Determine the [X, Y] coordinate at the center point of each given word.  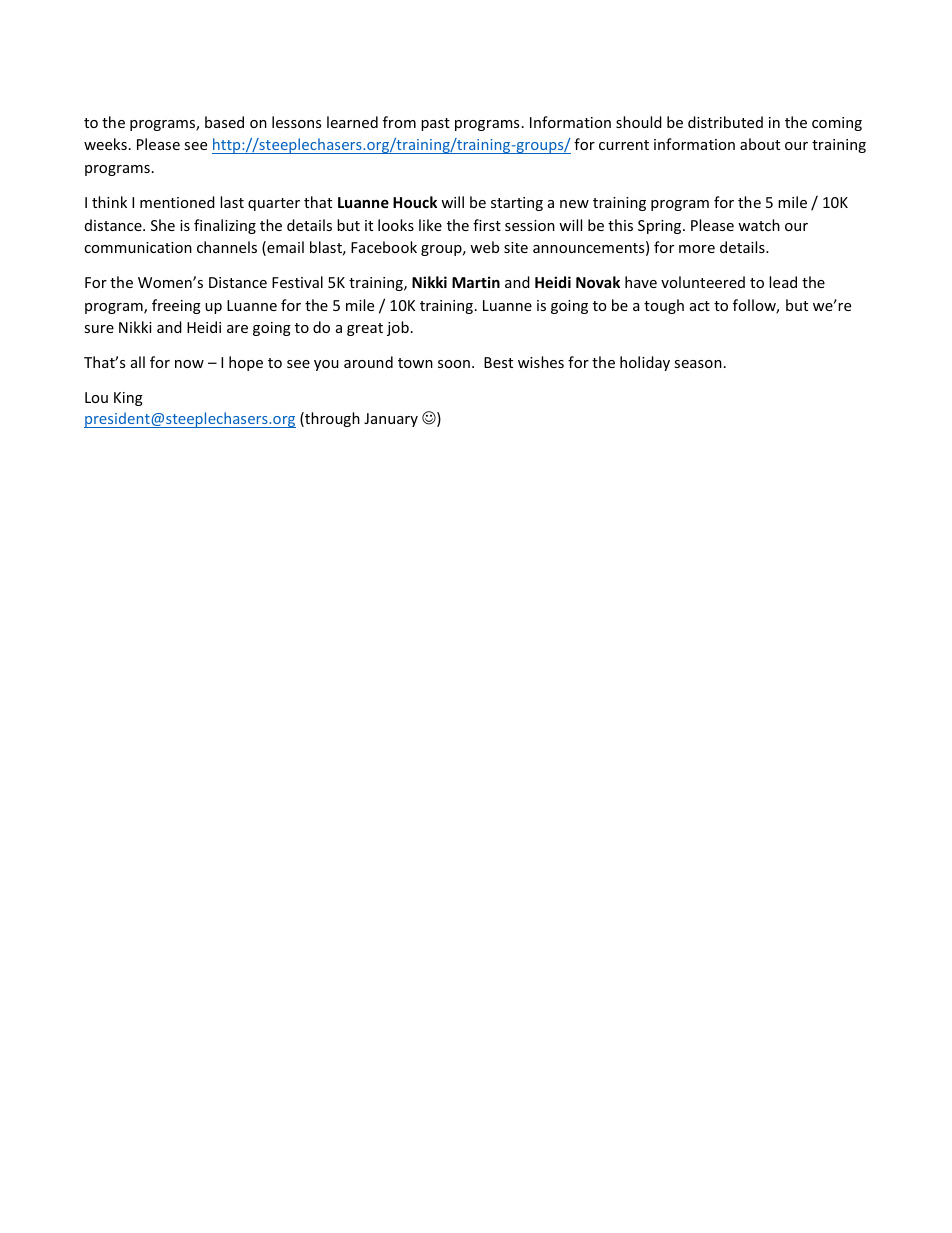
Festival [297, 282]
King [128, 399]
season [698, 364]
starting [517, 204]
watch [759, 225]
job [398, 328]
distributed [725, 122]
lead [783, 282]
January [391, 420]
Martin [476, 282]
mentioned [177, 202]
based [224, 122]
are [237, 329]
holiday [645, 363]
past [435, 124]
